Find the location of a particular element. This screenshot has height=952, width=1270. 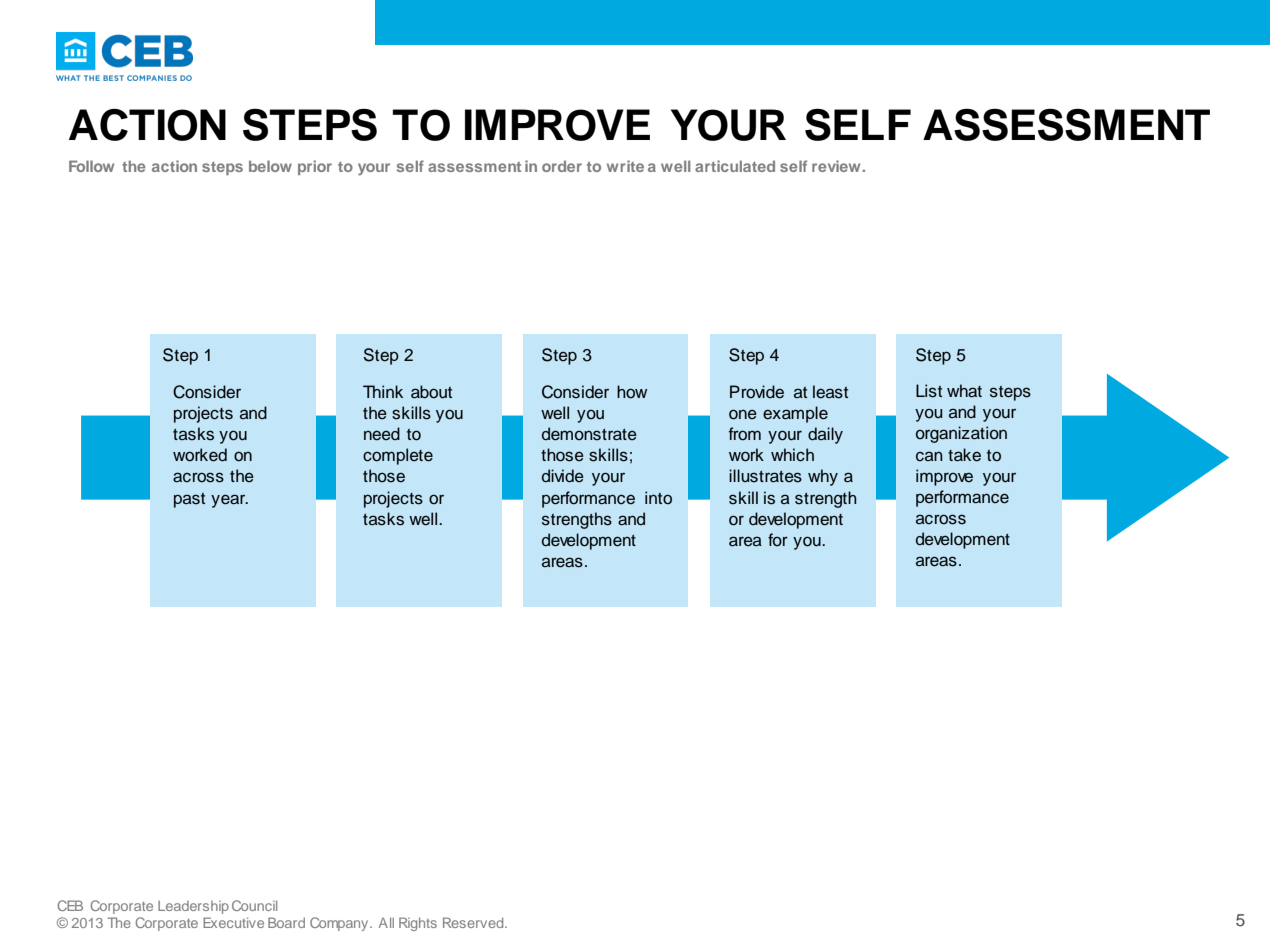

Leadership is located at coordinates (193, 907).
